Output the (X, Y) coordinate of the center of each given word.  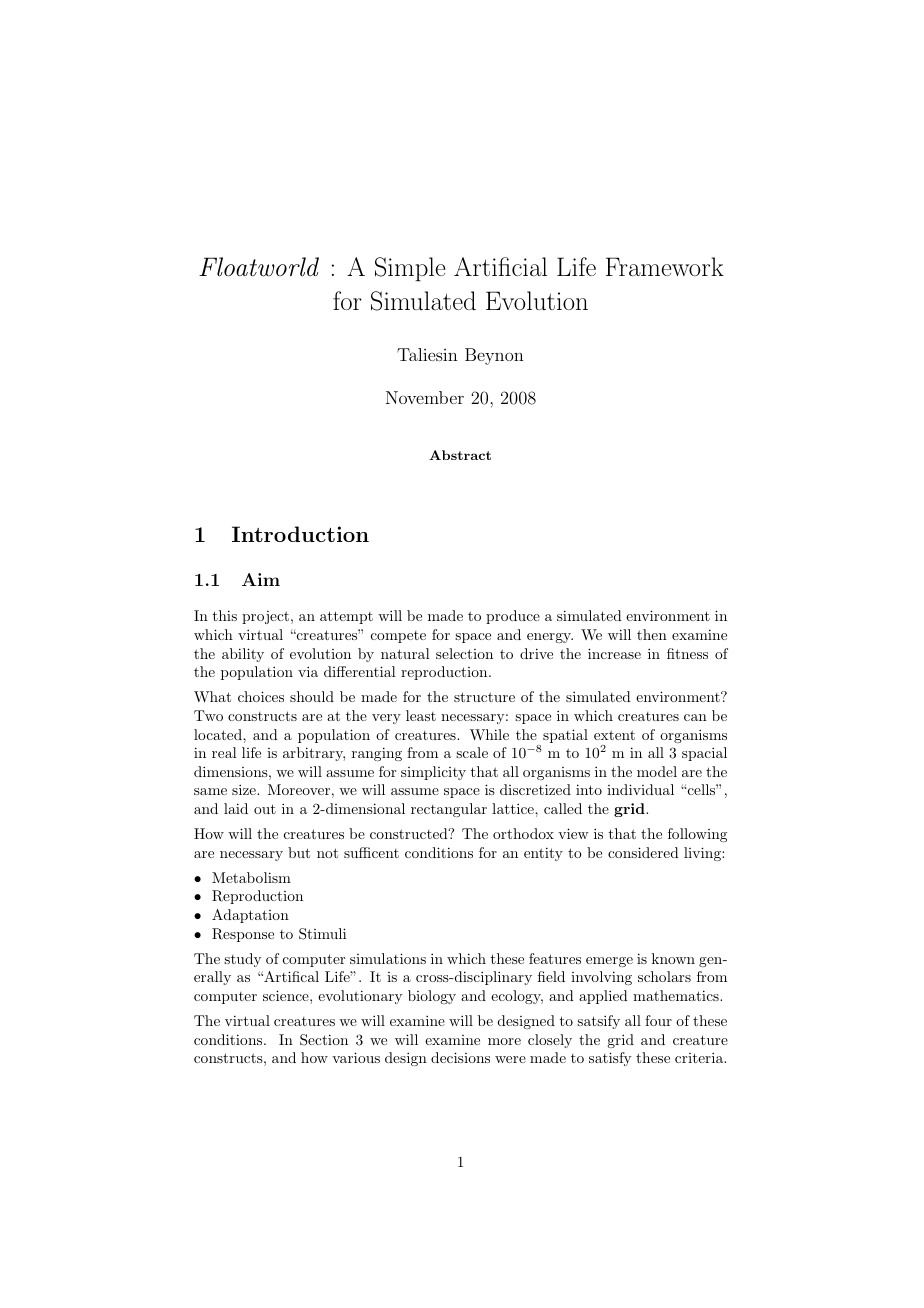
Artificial (500, 266)
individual (640, 789)
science (287, 995)
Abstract (460, 455)
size (245, 789)
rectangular (449, 810)
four (658, 1020)
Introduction (300, 534)
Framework (665, 266)
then (652, 634)
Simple (410, 269)
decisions (460, 1057)
